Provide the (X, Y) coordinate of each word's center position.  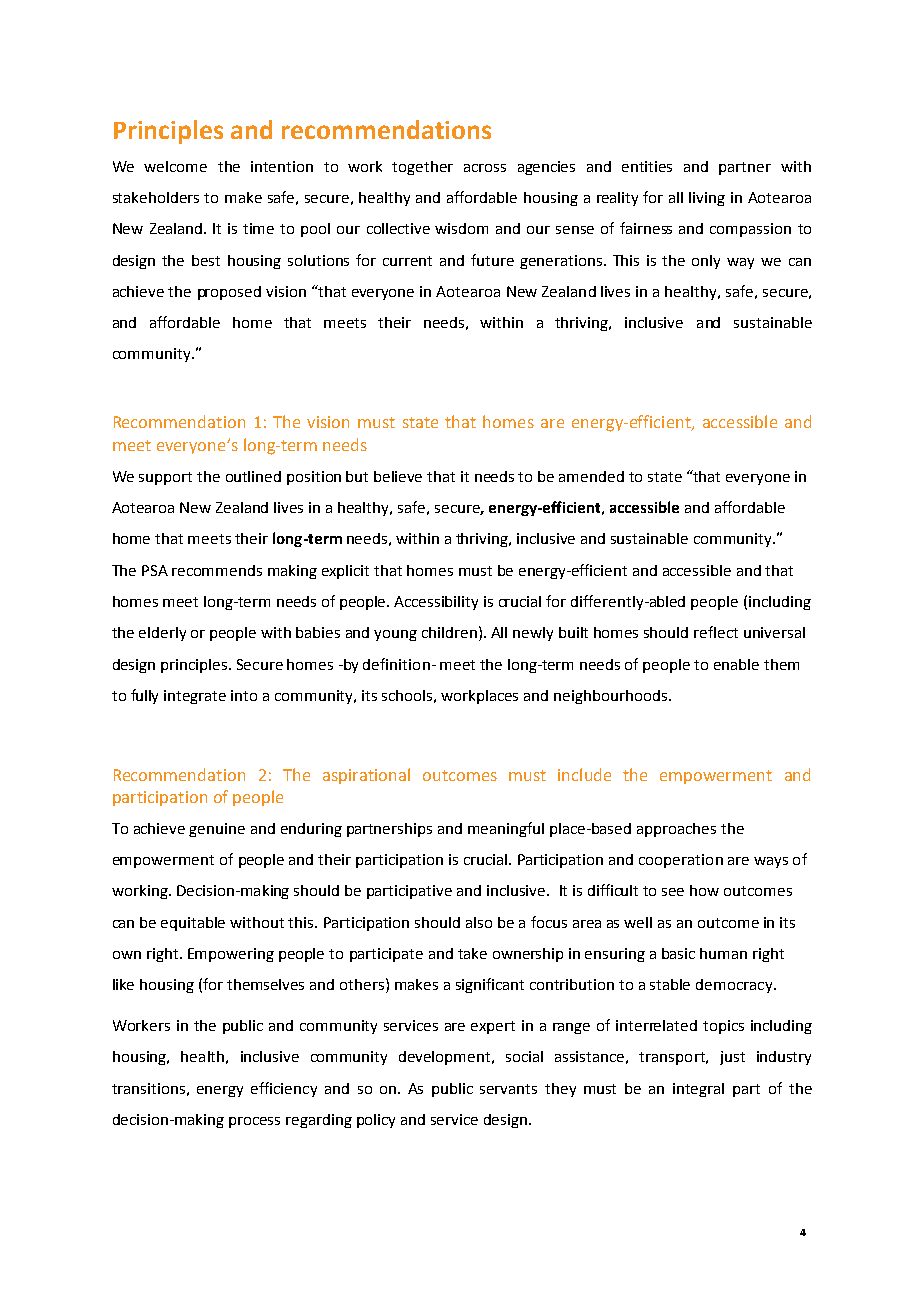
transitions (148, 1088)
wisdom (461, 228)
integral (698, 1090)
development (446, 1058)
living (707, 199)
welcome (175, 166)
